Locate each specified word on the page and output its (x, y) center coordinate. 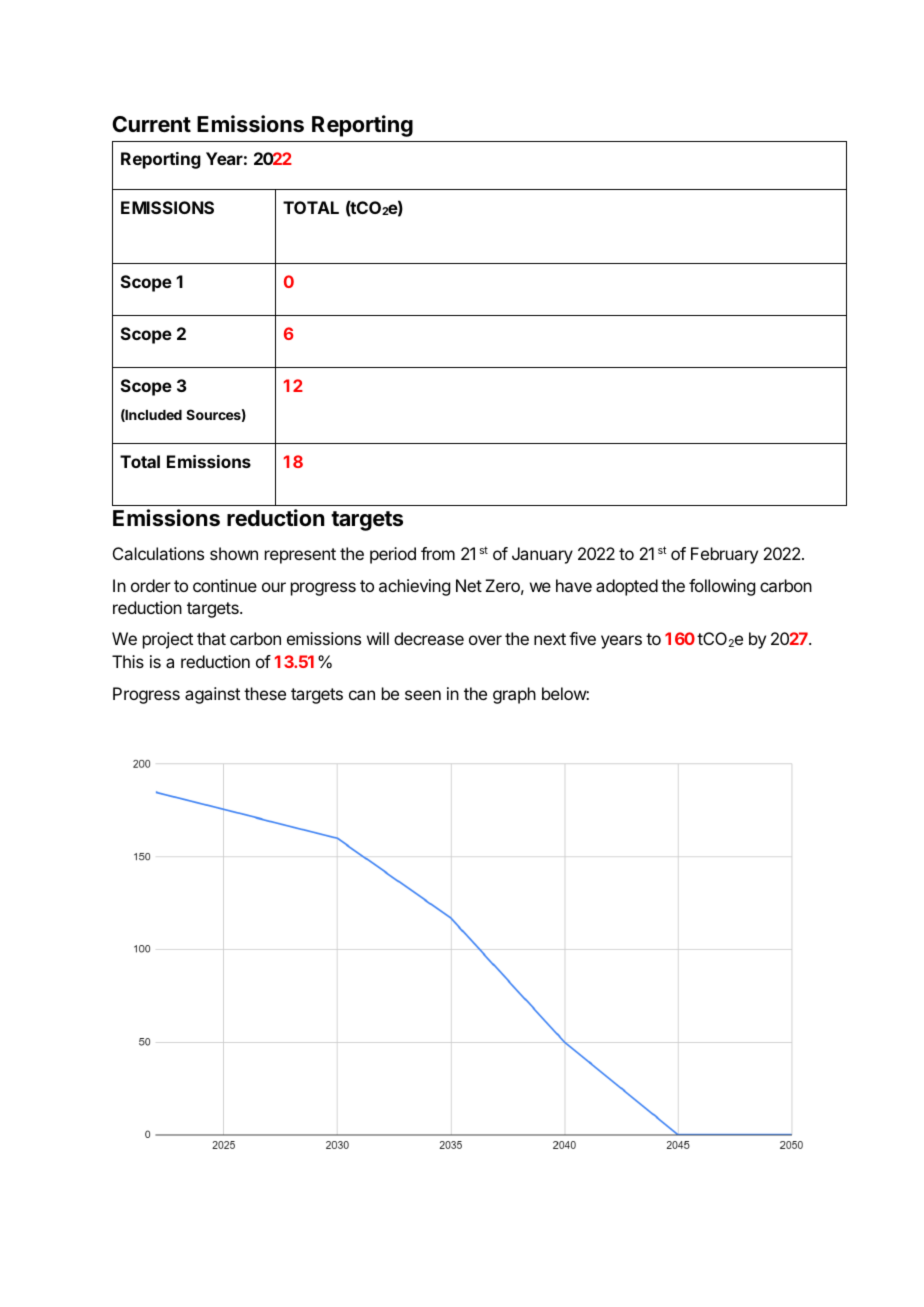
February (724, 555)
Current (151, 124)
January (542, 555)
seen (423, 695)
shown (234, 553)
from (438, 553)
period (393, 555)
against (212, 695)
